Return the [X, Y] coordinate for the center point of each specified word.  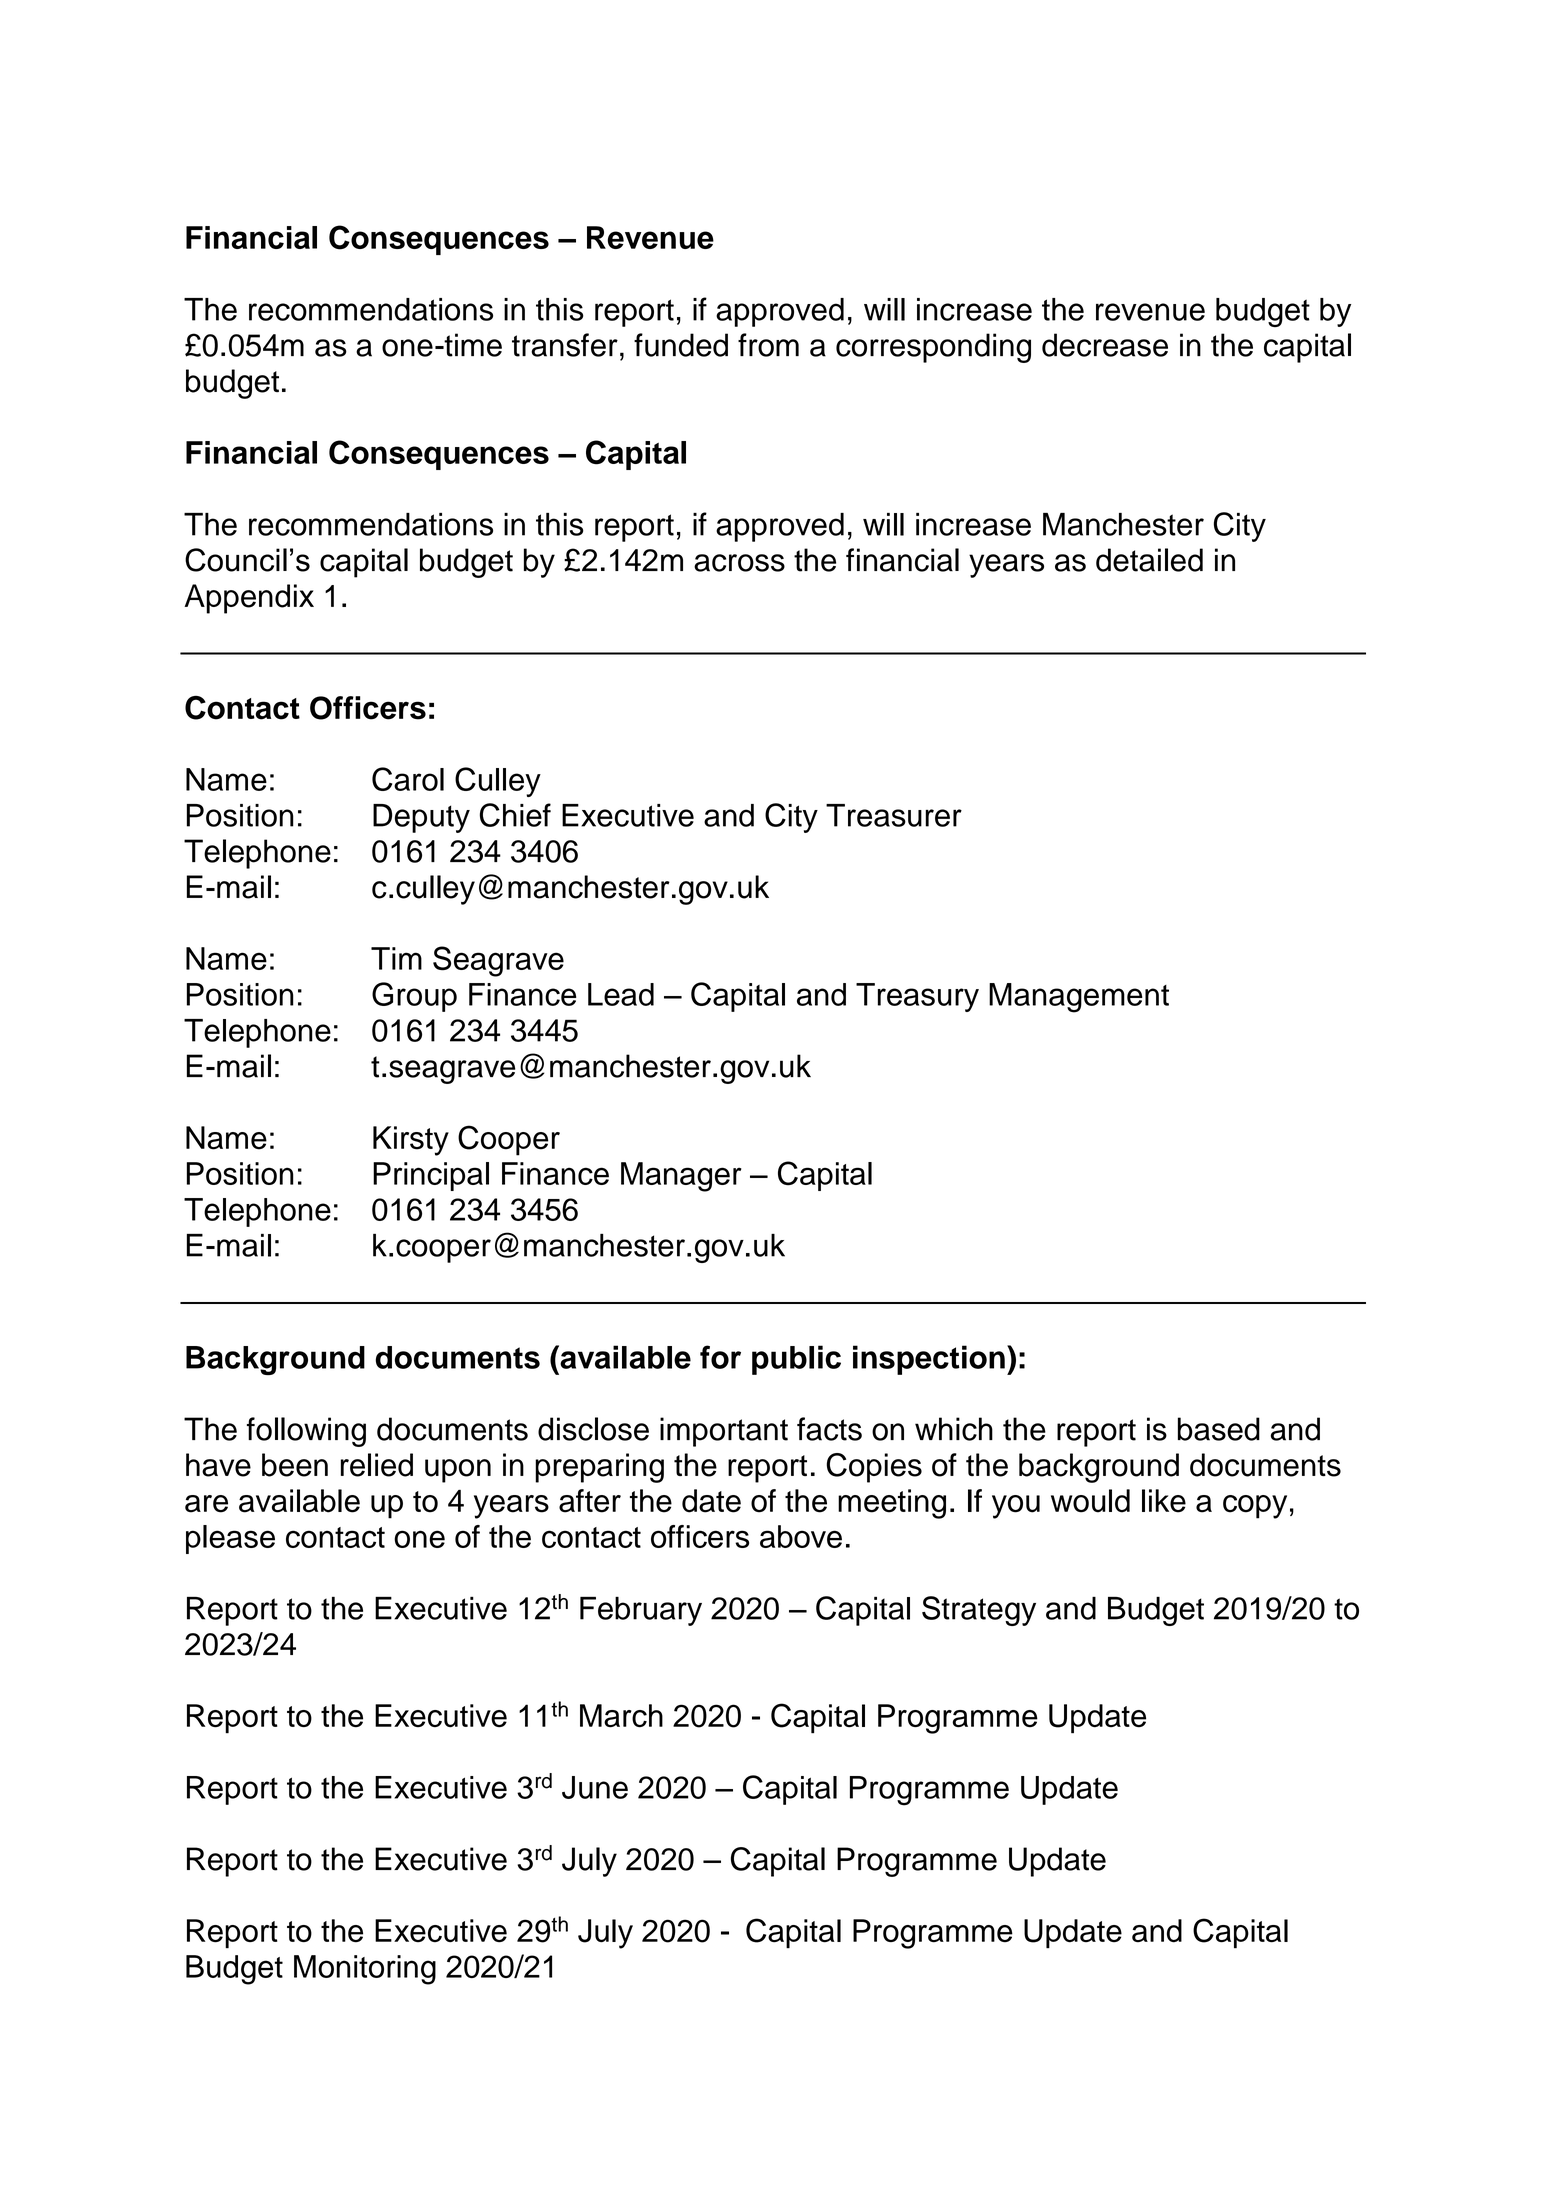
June [595, 1787]
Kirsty [411, 1141]
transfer [565, 345]
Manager [681, 1177]
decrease [1105, 345]
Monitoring [365, 1970]
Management [1079, 998]
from [768, 345]
